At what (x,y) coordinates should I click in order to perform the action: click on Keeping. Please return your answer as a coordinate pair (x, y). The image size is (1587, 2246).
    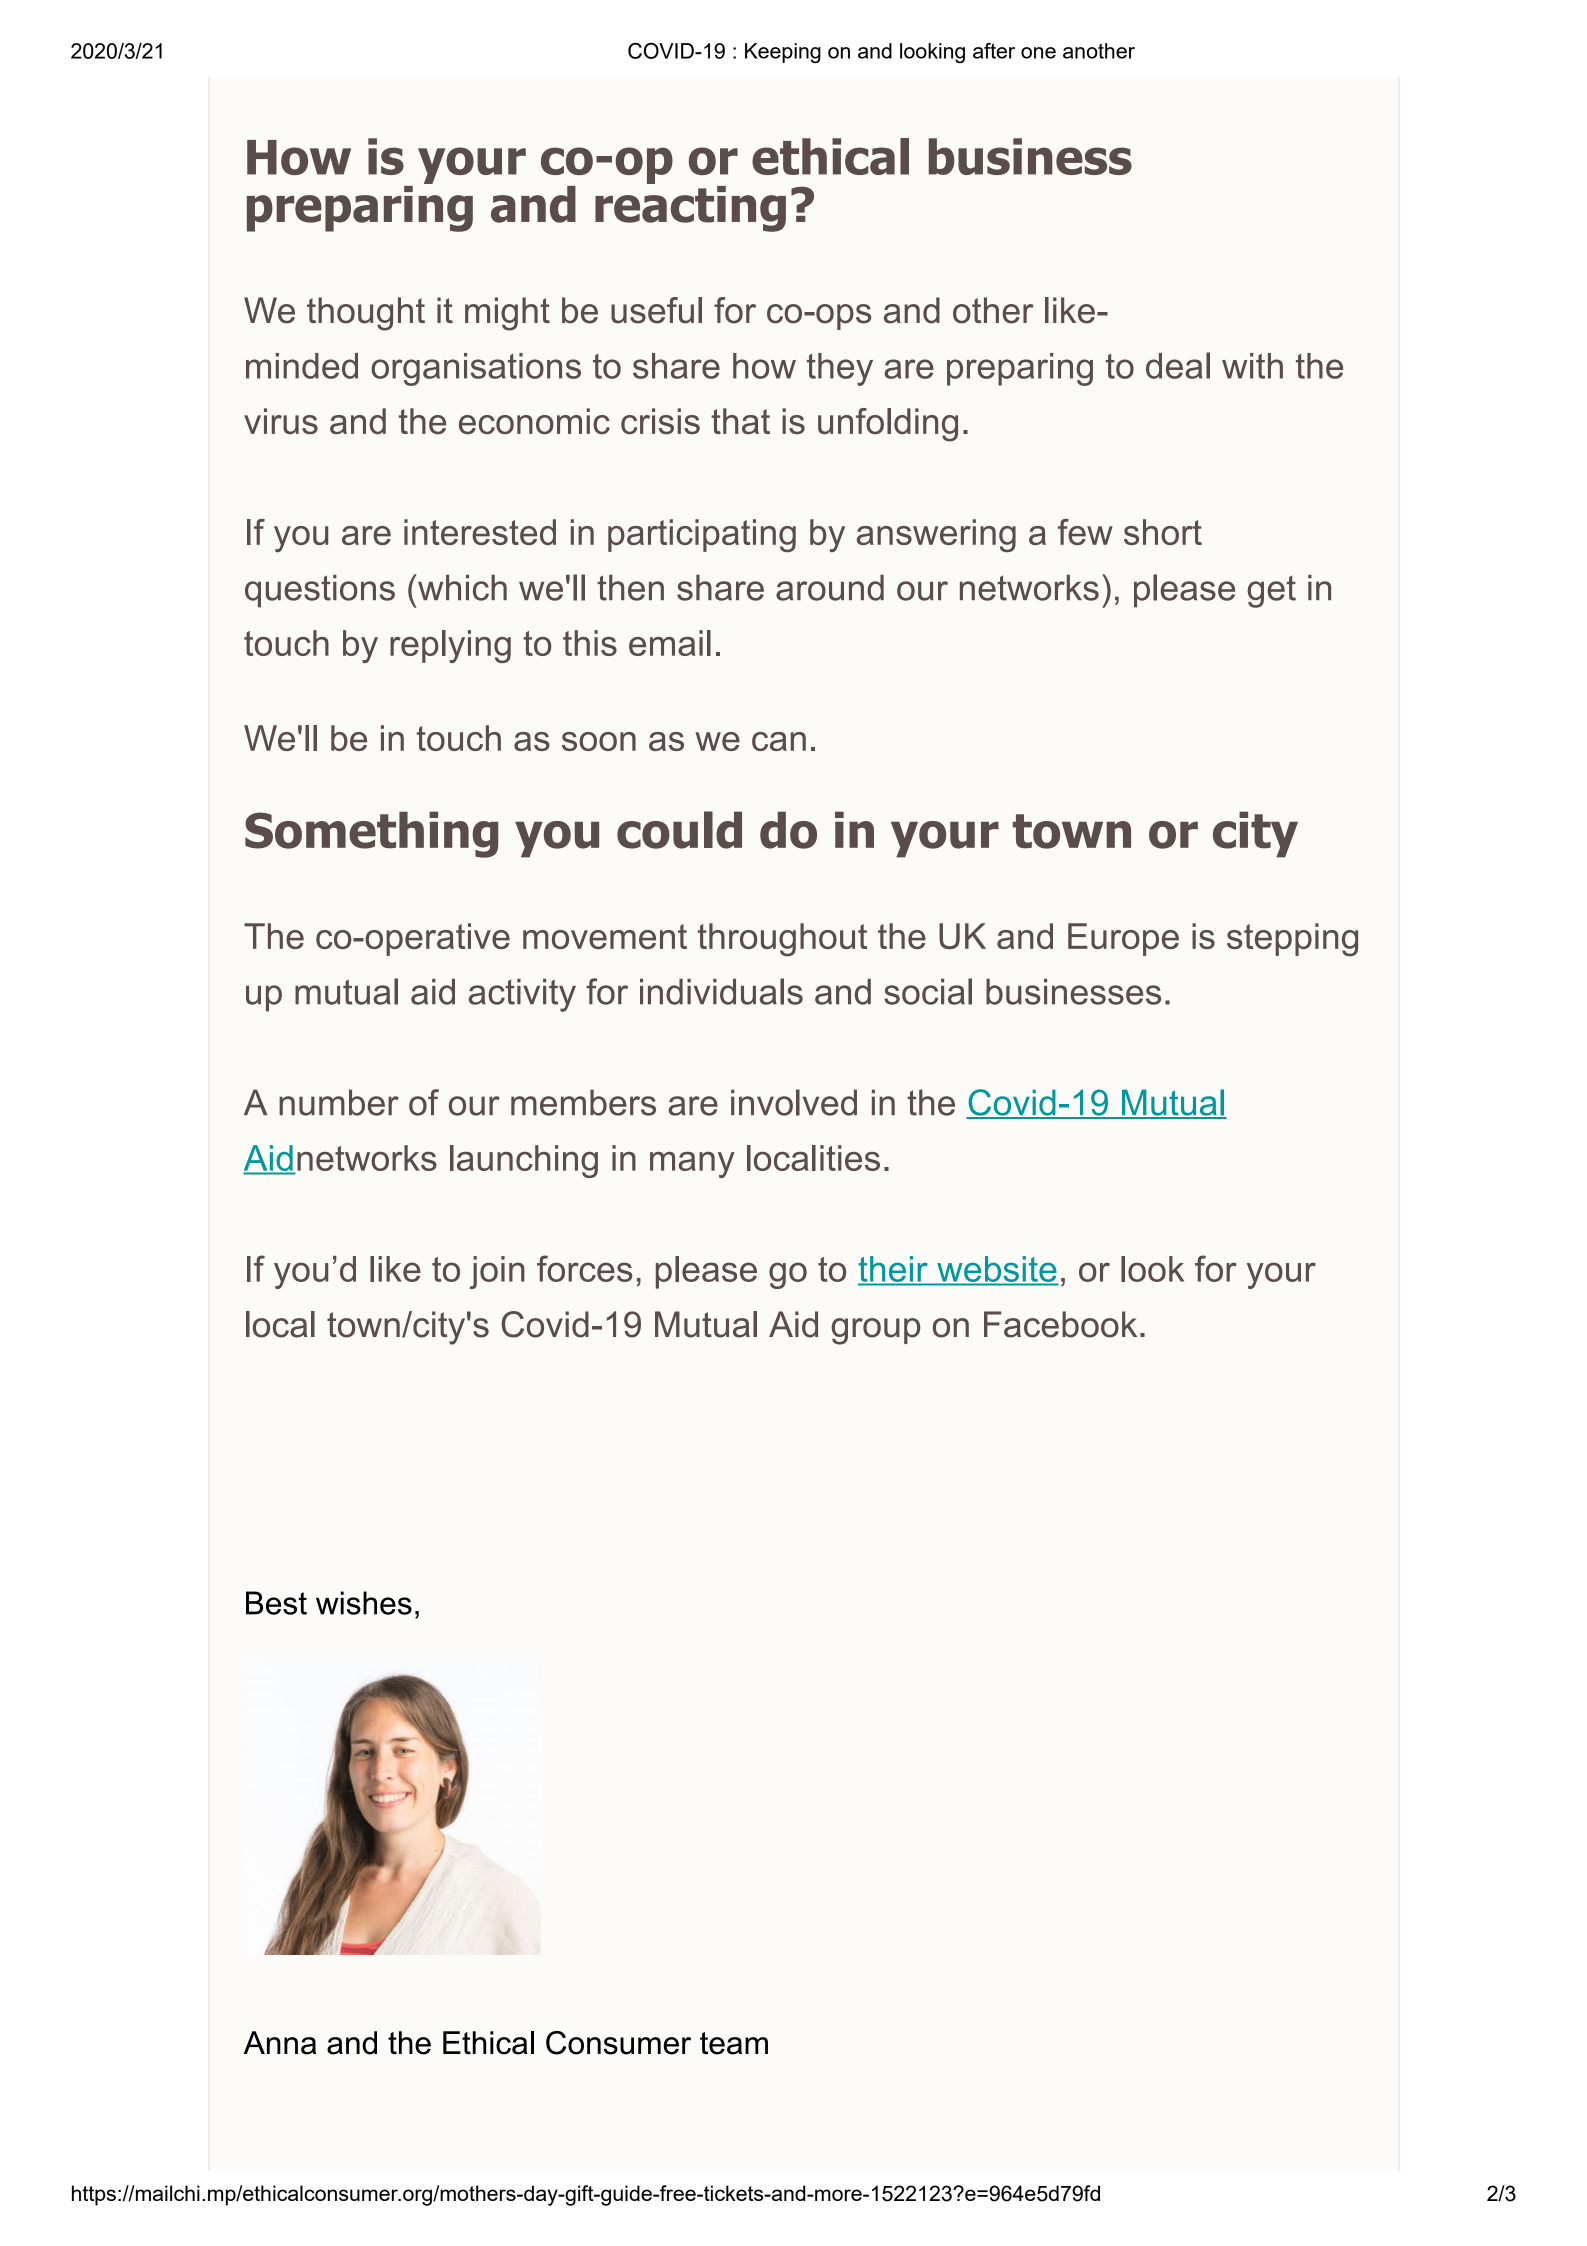
    Looking at the image, I should click on (783, 53).
